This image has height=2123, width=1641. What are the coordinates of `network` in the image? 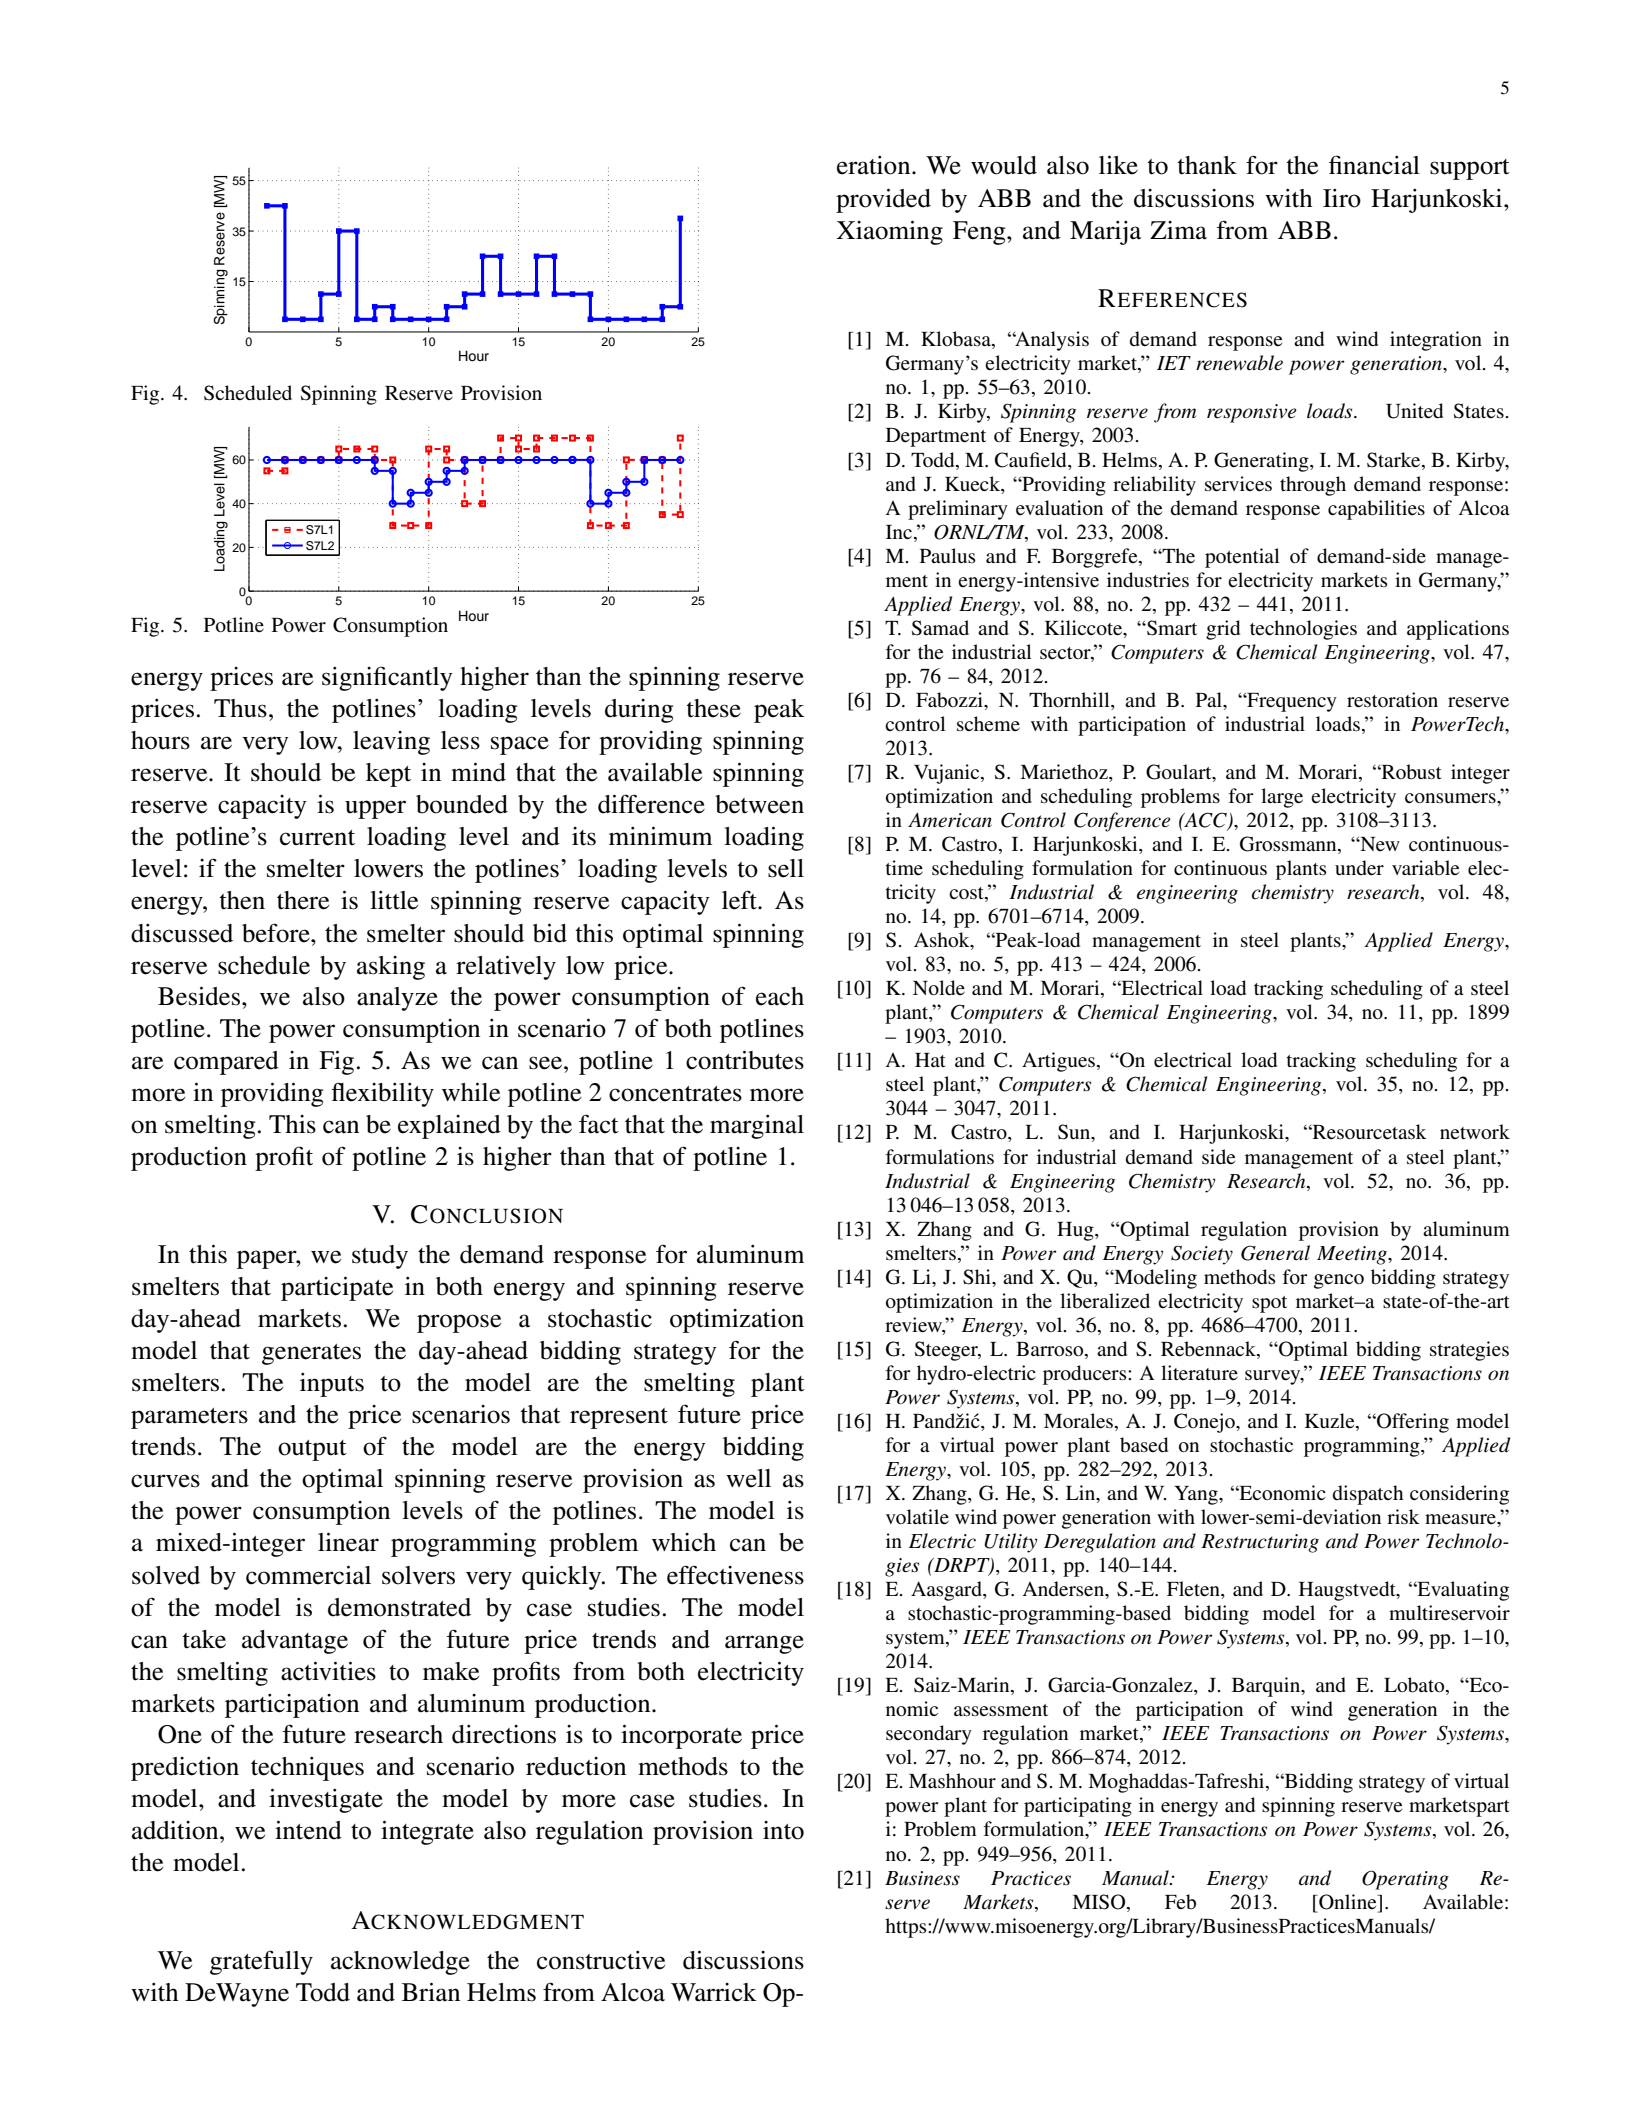 It's located at (1475, 1132).
